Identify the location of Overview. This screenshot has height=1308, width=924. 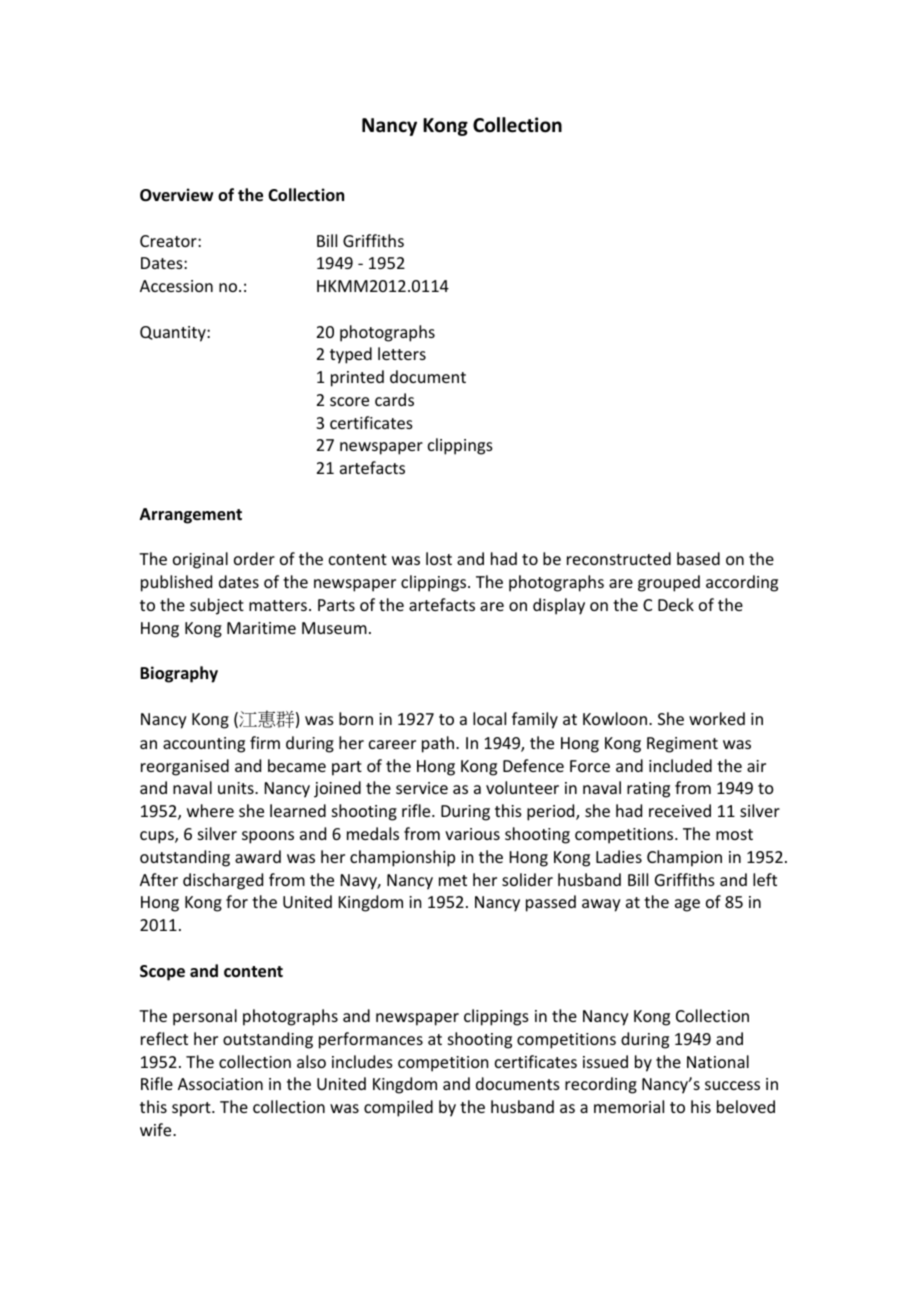
(176, 195).
